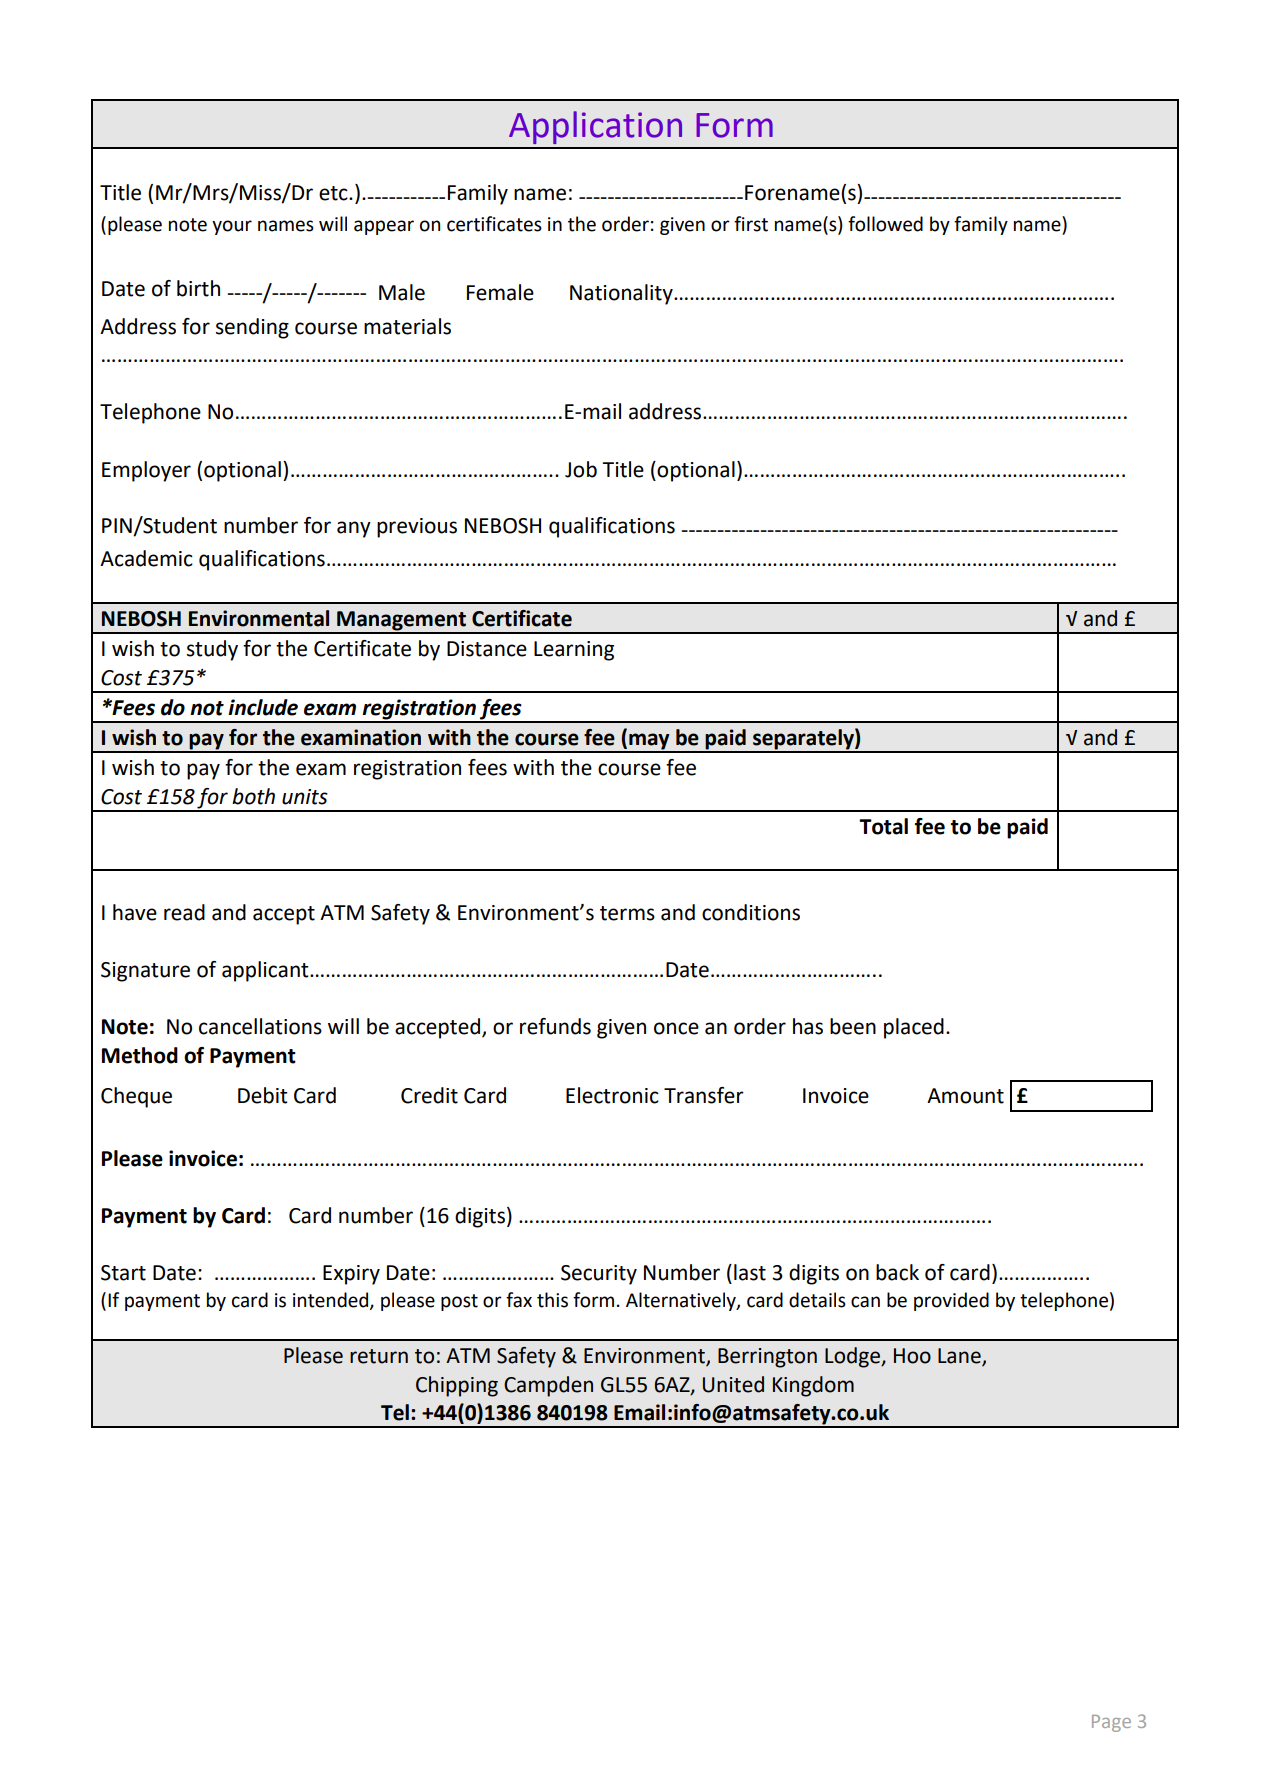 Image resolution: width=1267 pixels, height=1792 pixels. I want to click on placed, so click(914, 1028).
